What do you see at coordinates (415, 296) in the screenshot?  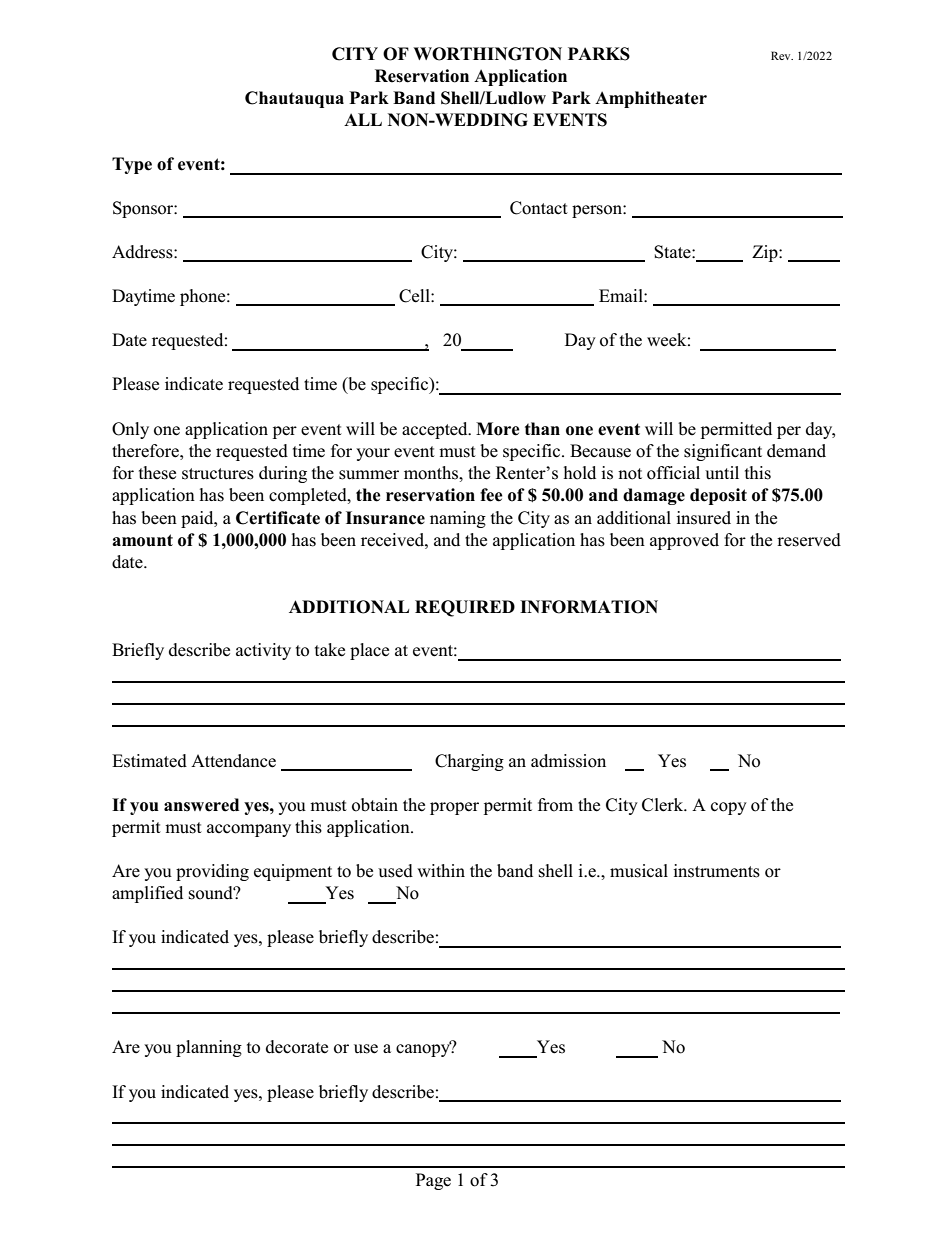 I see `Cell` at bounding box center [415, 296].
